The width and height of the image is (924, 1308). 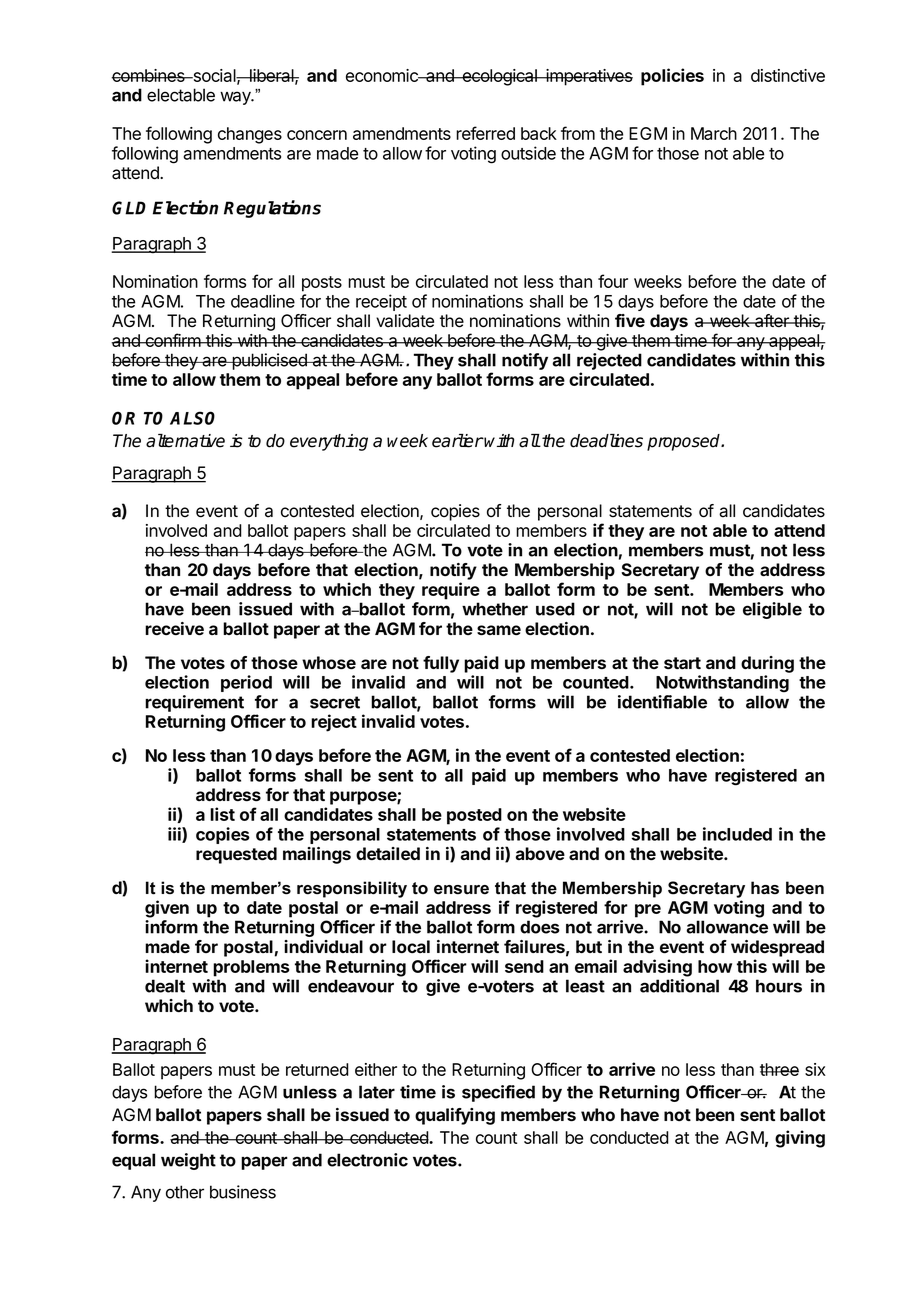 What do you see at coordinates (474, 816) in the image?
I see `posted` at bounding box center [474, 816].
